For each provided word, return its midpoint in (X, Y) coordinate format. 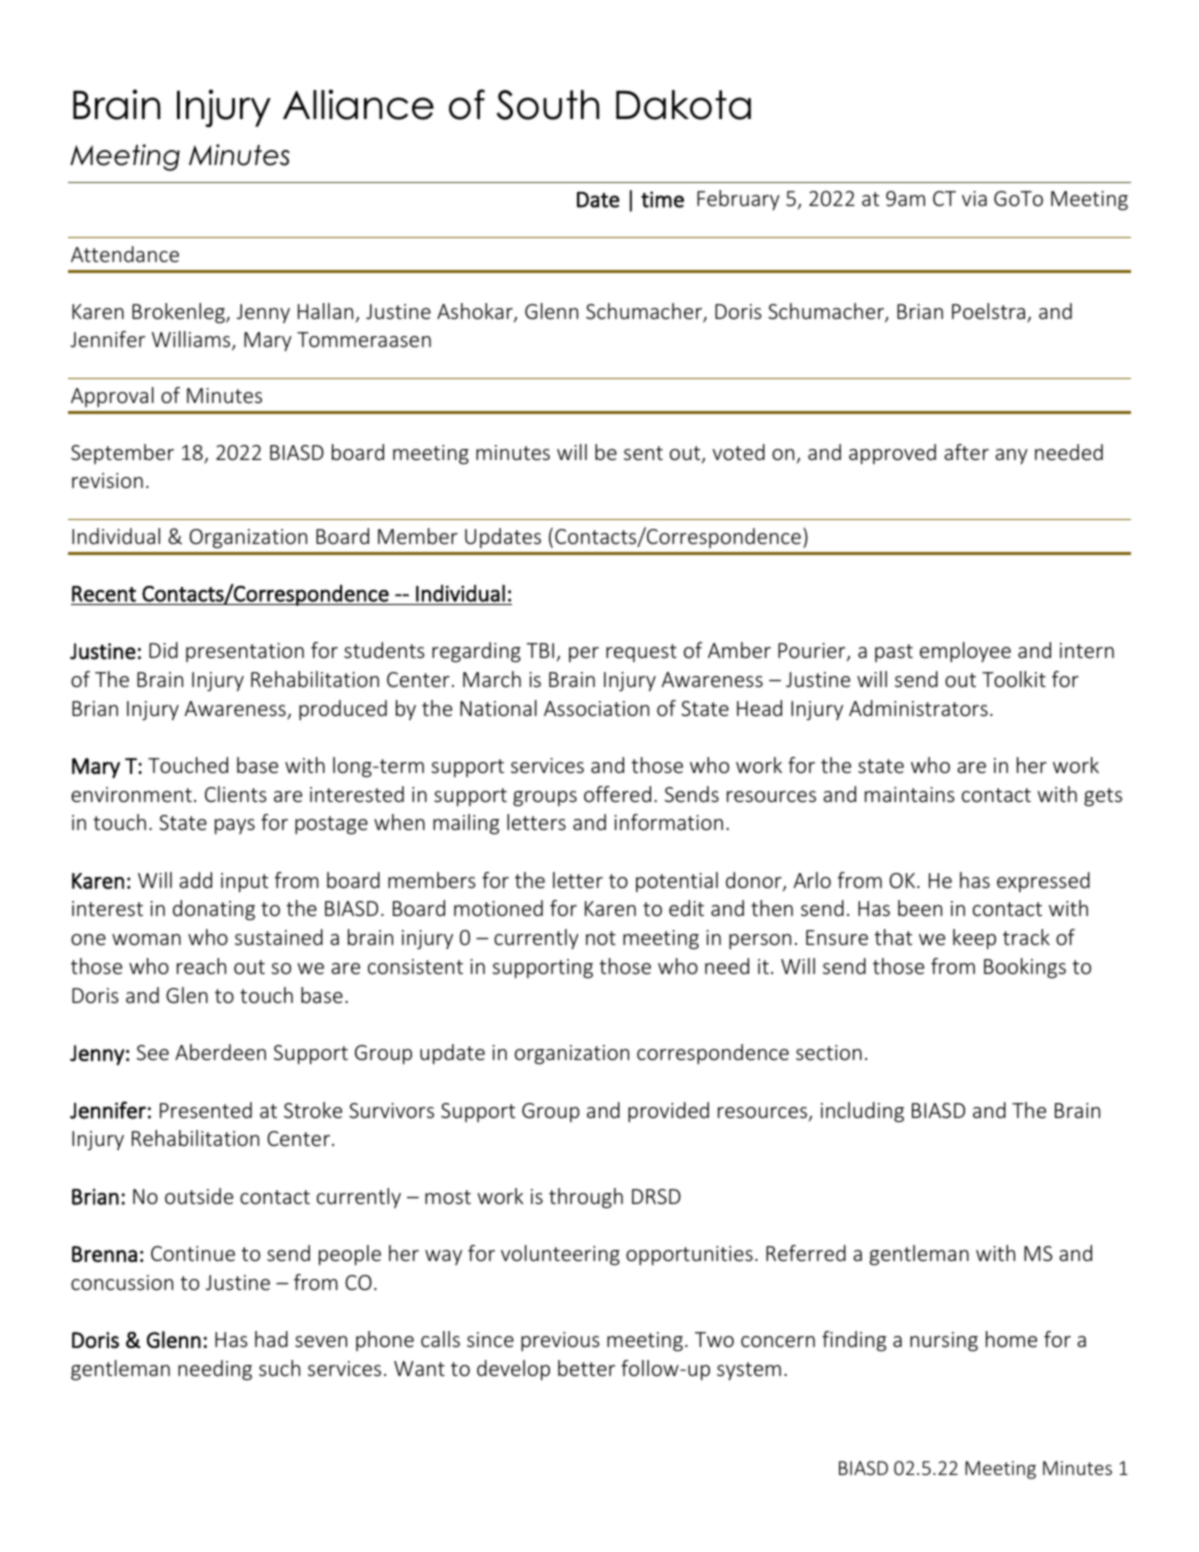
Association (596, 708)
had (271, 1339)
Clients (236, 794)
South (548, 105)
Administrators (918, 708)
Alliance (358, 104)
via (974, 198)
